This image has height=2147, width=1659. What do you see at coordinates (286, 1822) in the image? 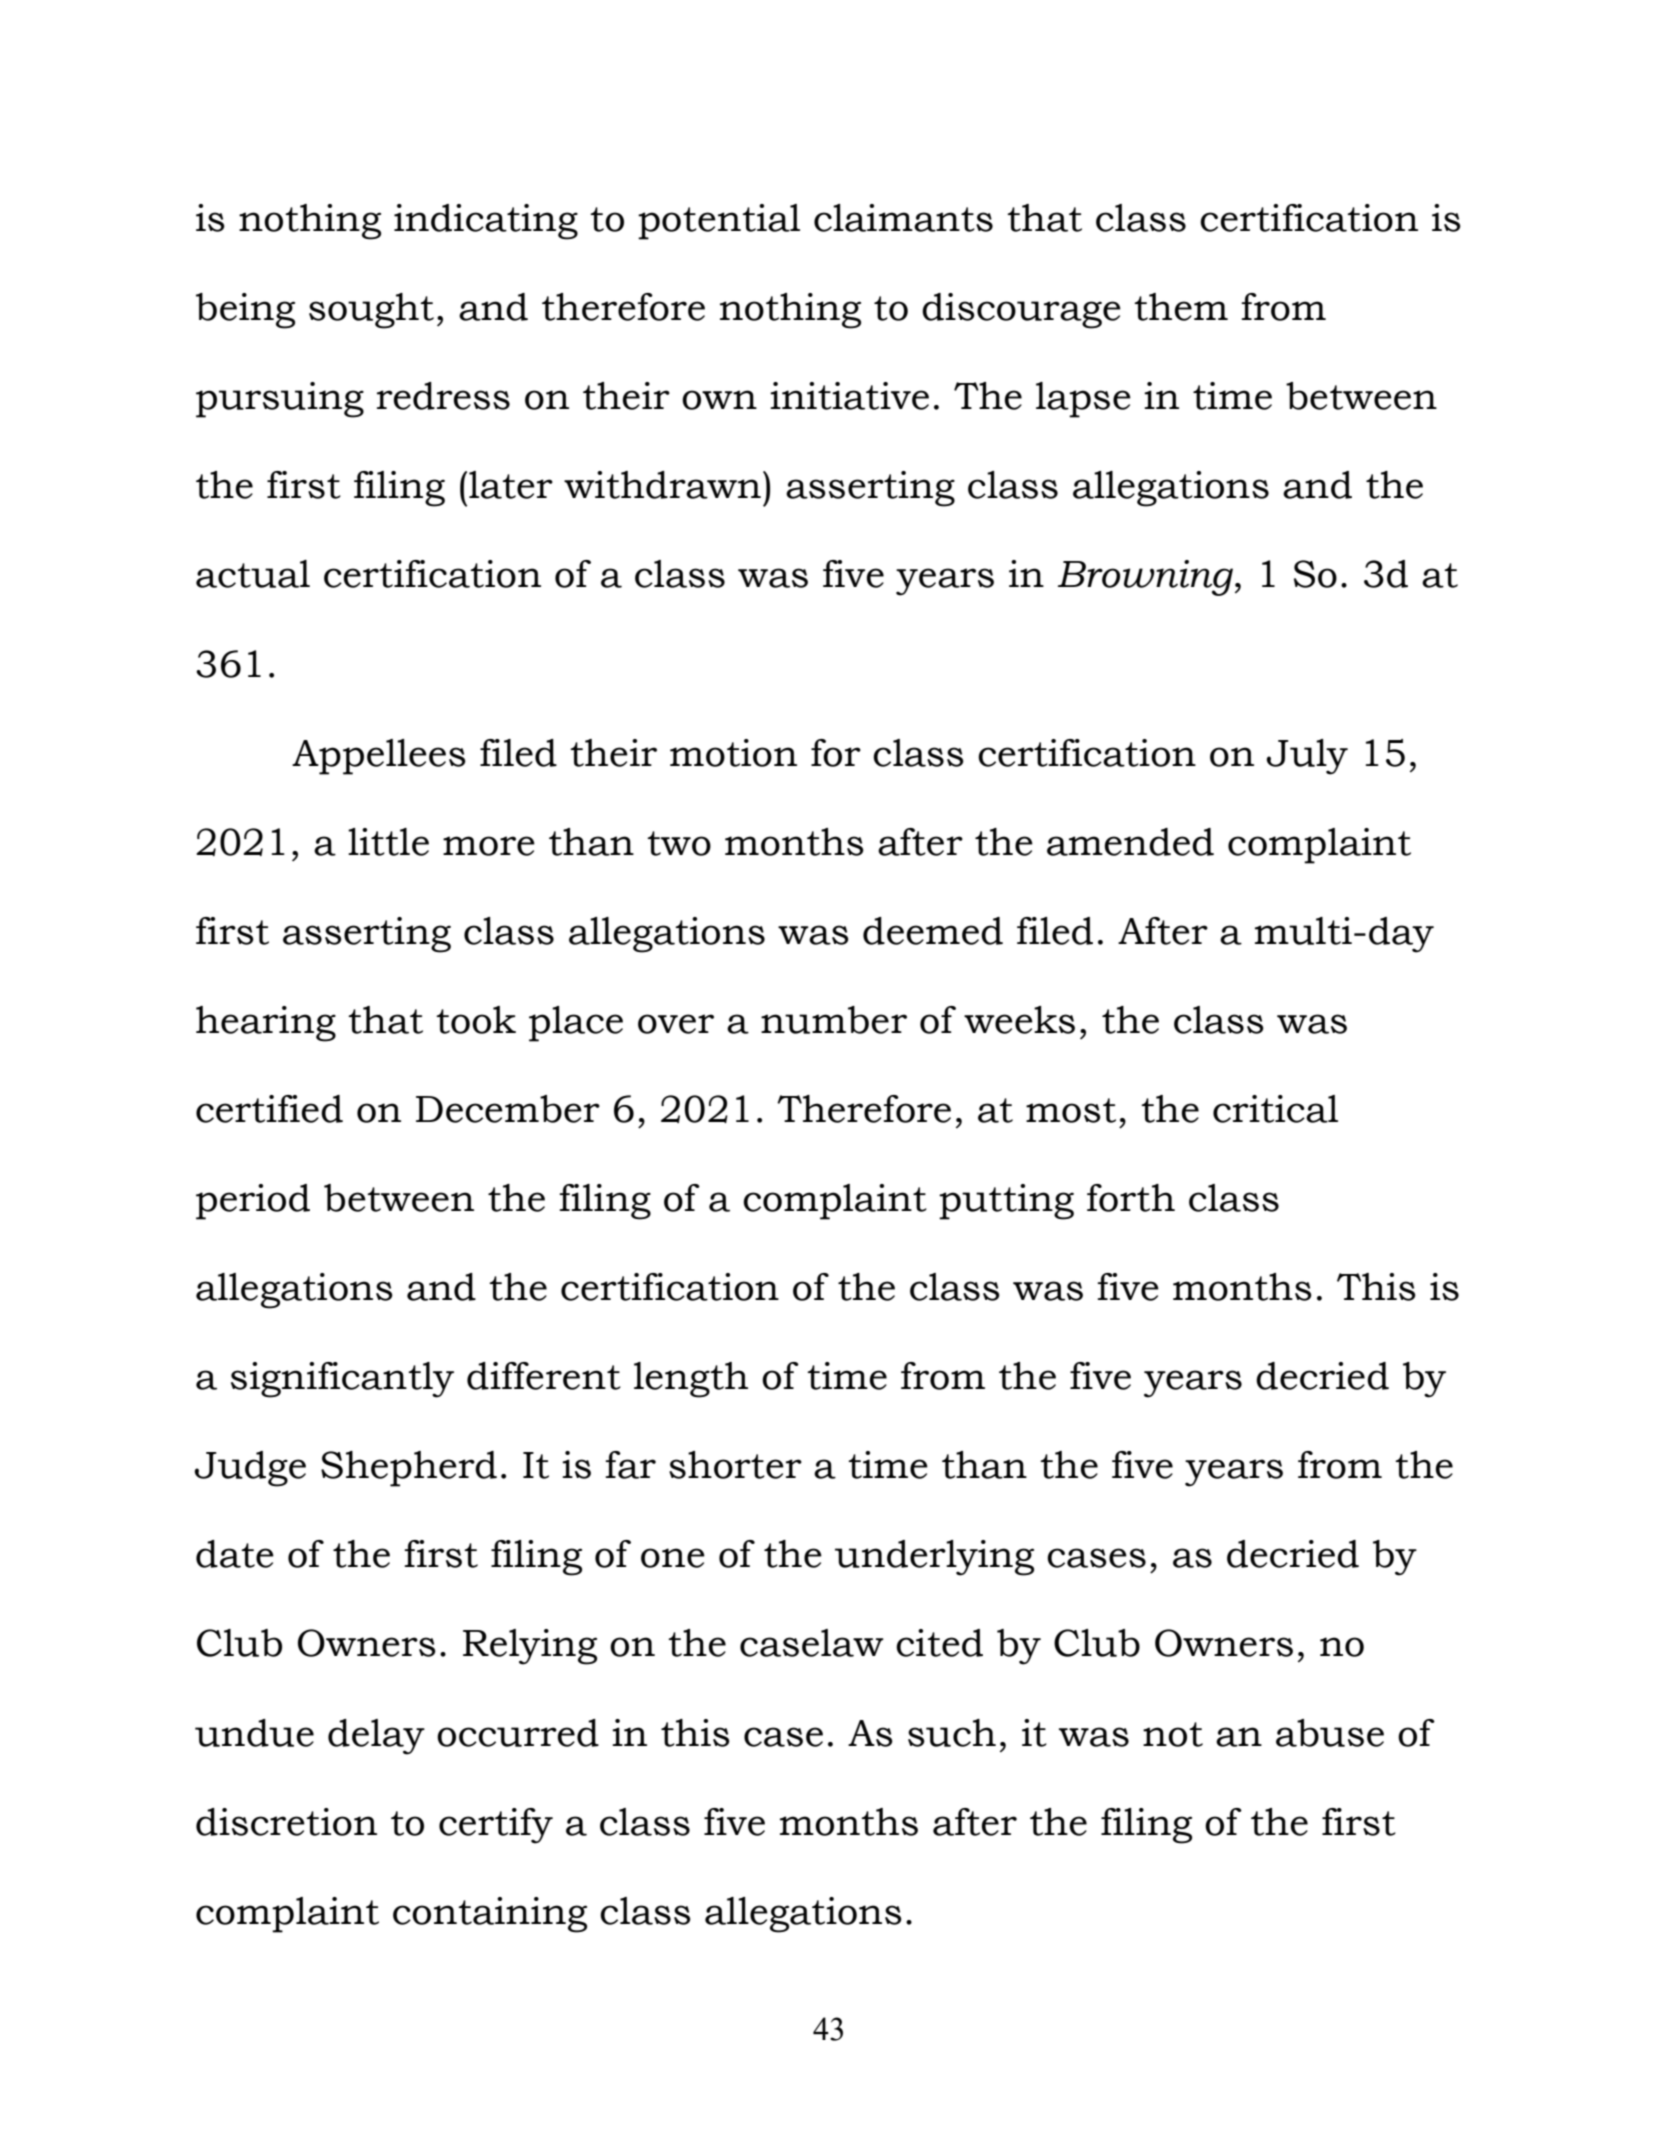
I see `discretion` at bounding box center [286, 1822].
